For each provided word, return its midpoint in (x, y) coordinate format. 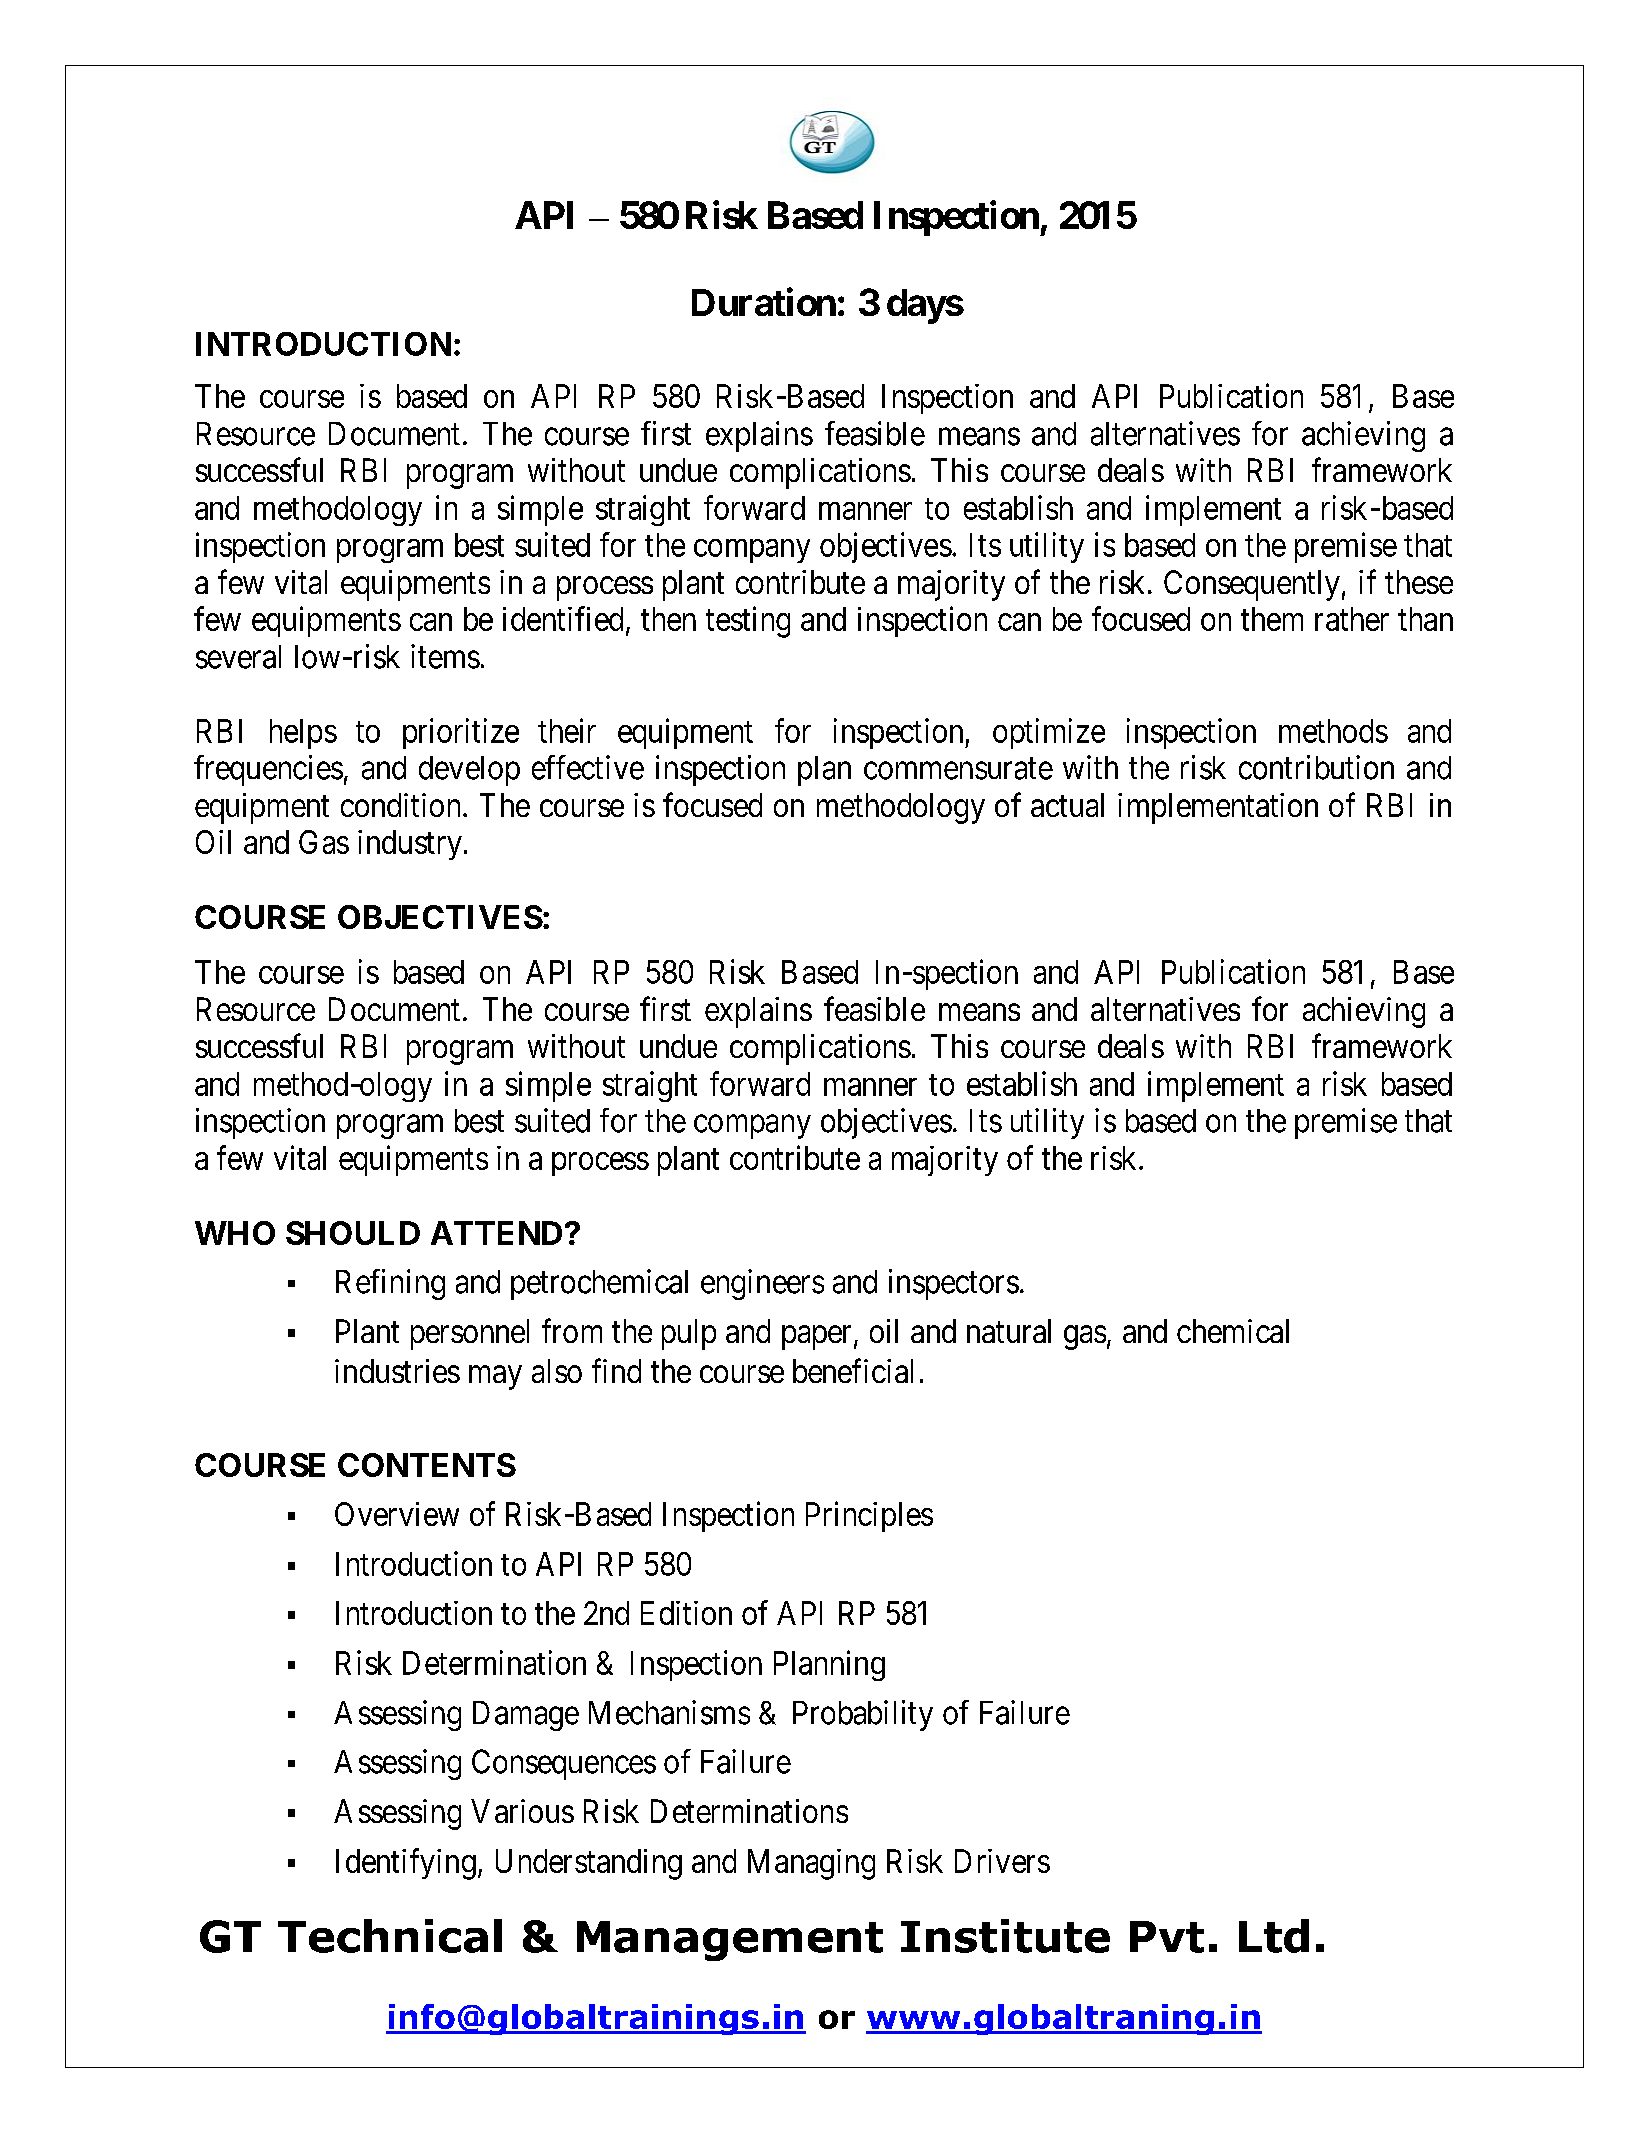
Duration (764, 302)
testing (748, 622)
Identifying (406, 1864)
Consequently (1252, 585)
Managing (811, 1864)
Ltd (1274, 1936)
